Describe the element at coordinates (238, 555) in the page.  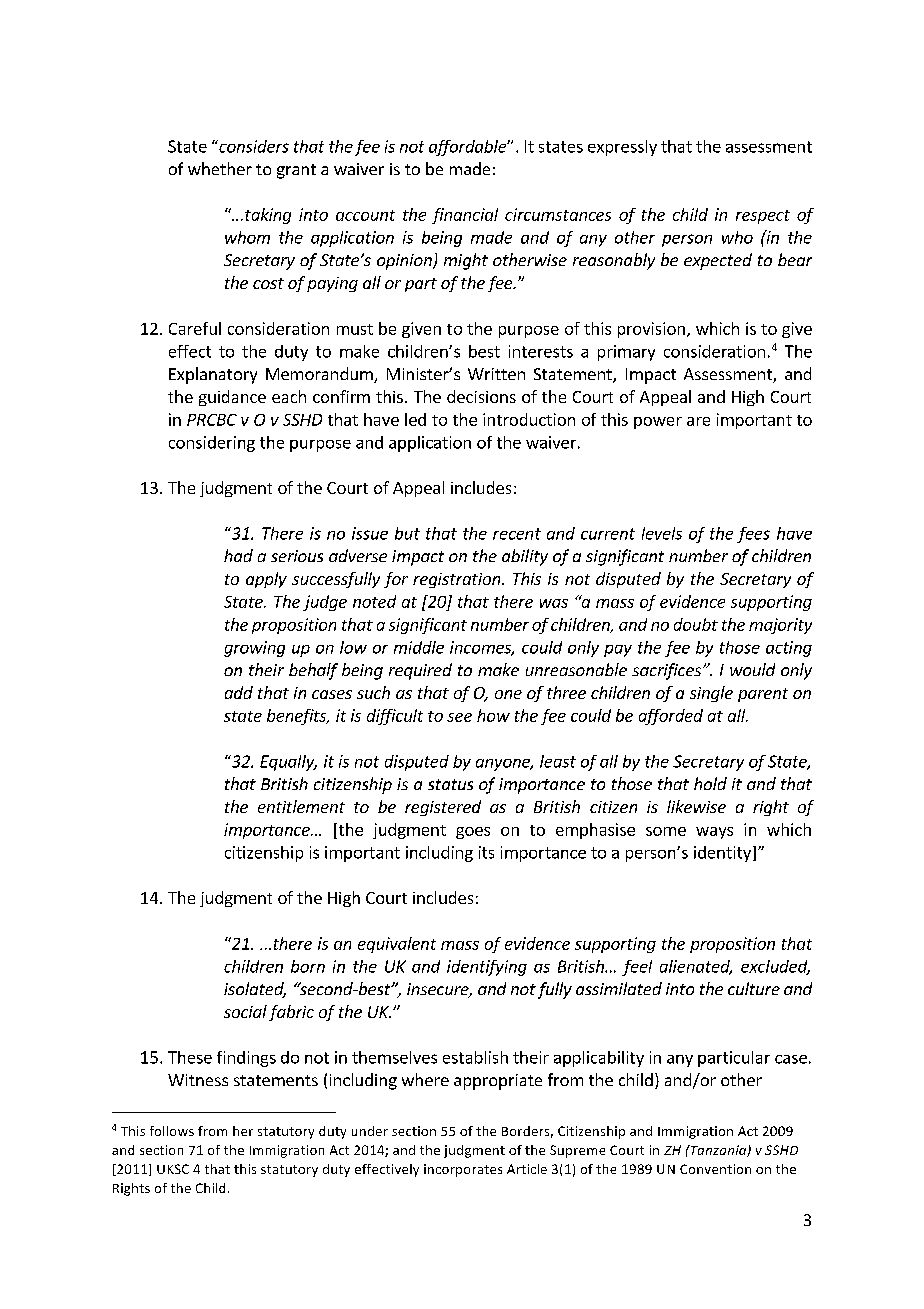
I see `had` at that location.
